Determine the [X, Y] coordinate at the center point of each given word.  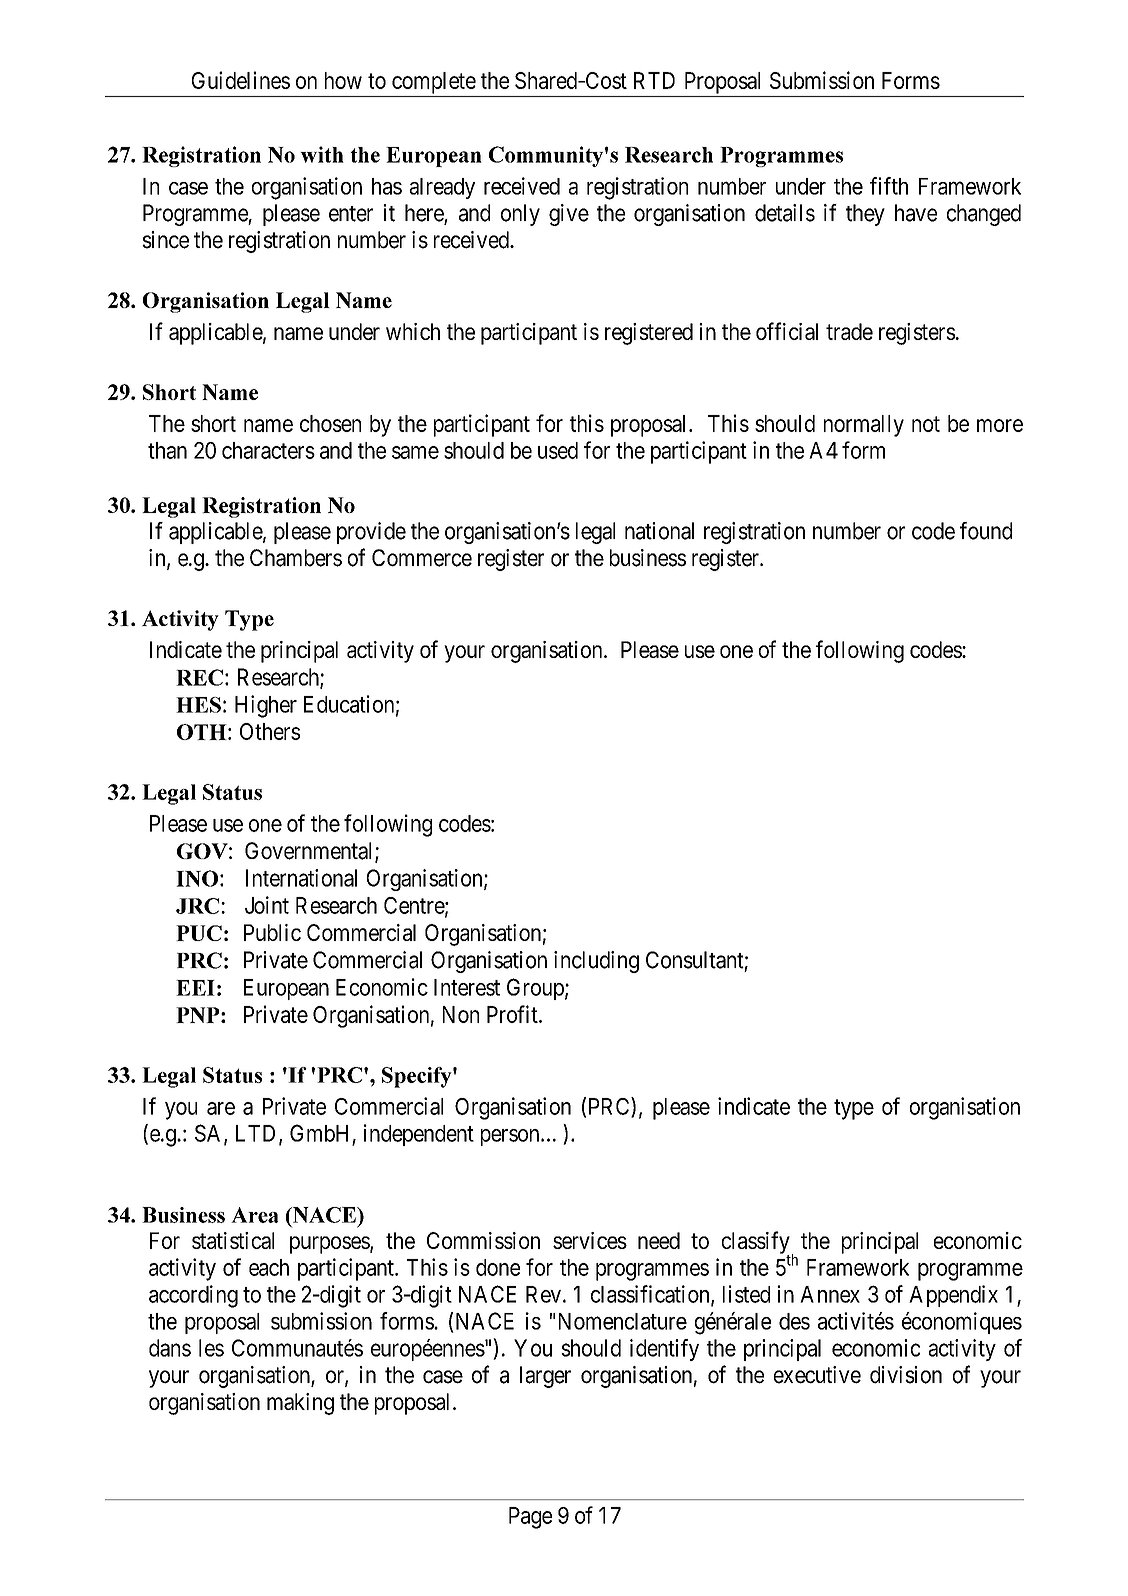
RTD [654, 80]
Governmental [310, 852]
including [596, 962]
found [986, 531]
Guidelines [241, 80]
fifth [889, 186]
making [300, 1404]
